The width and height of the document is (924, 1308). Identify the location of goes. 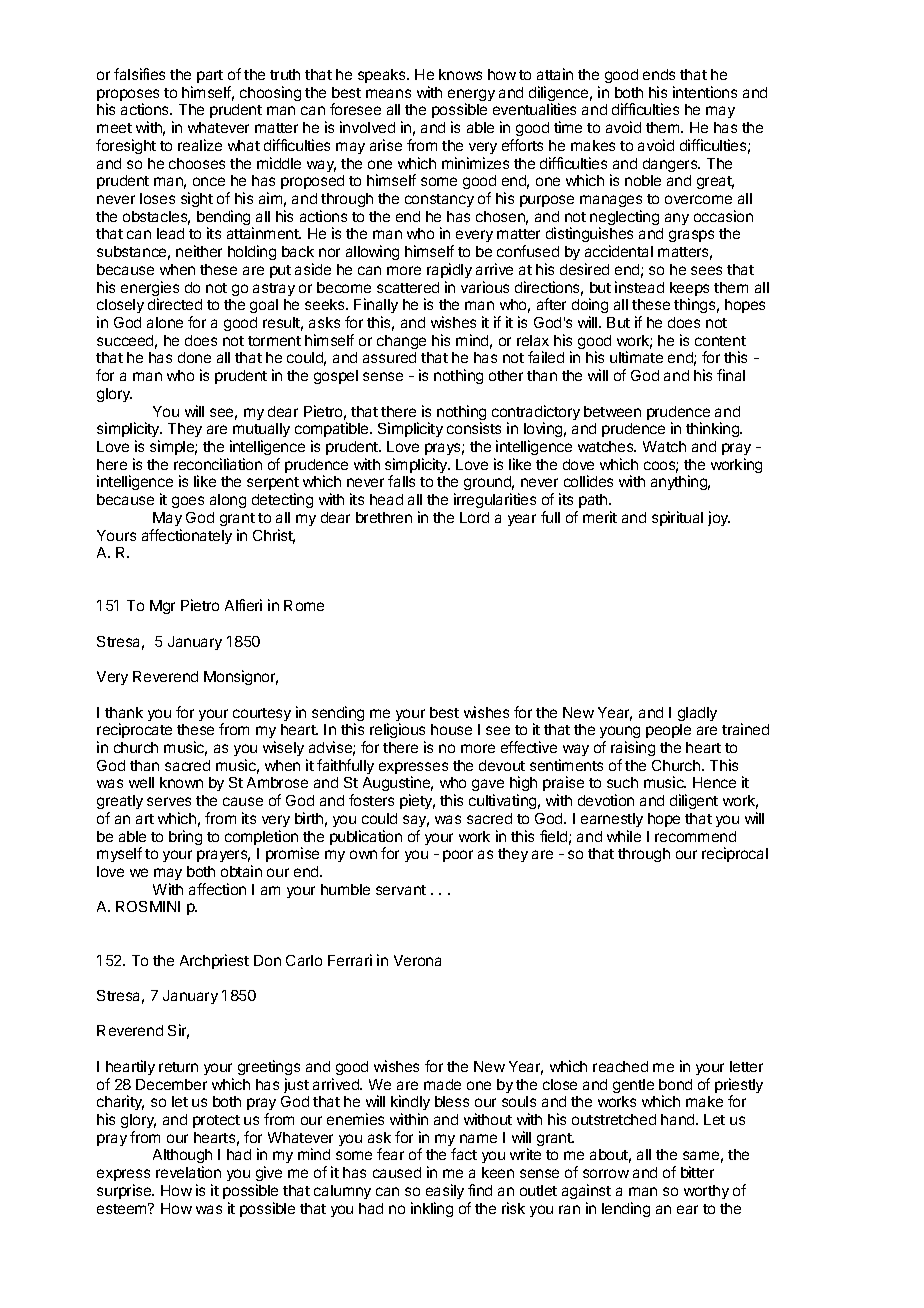
(188, 502).
